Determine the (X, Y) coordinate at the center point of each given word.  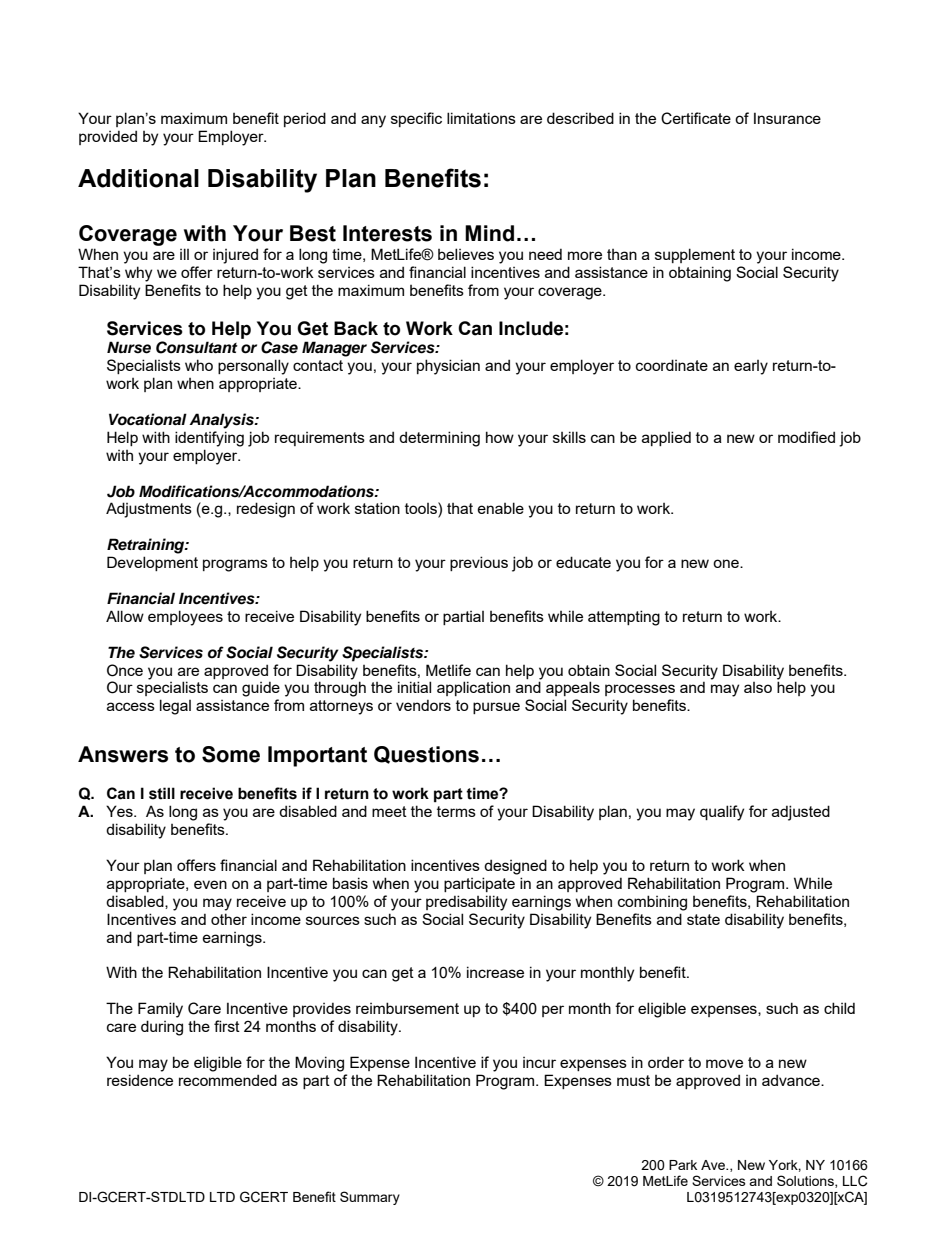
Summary (370, 1198)
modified (806, 437)
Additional (138, 178)
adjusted (801, 813)
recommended (228, 1080)
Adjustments (149, 510)
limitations (481, 118)
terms (456, 811)
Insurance (787, 118)
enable (501, 508)
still (162, 793)
